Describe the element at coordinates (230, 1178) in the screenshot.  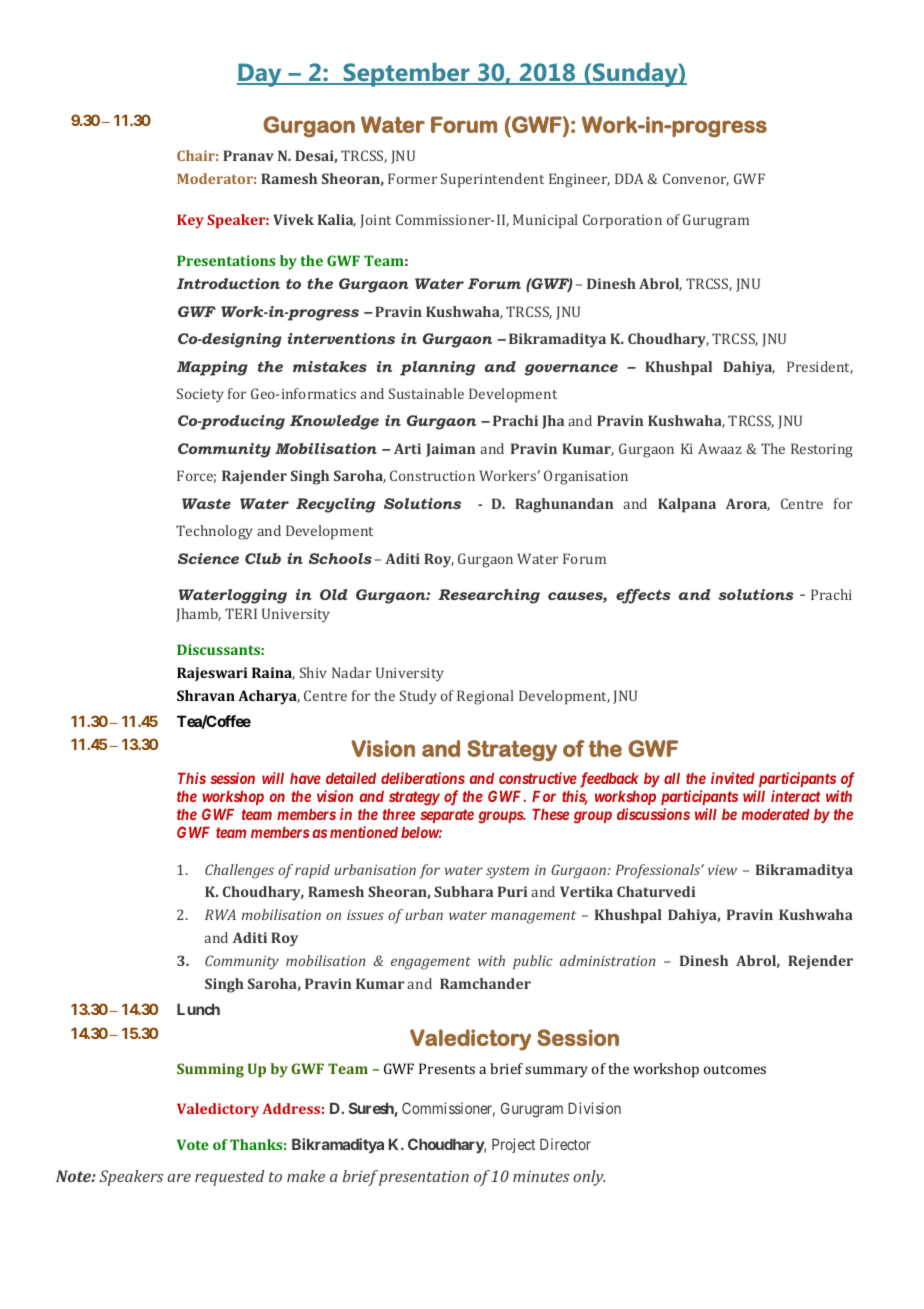
I see `requested` at that location.
